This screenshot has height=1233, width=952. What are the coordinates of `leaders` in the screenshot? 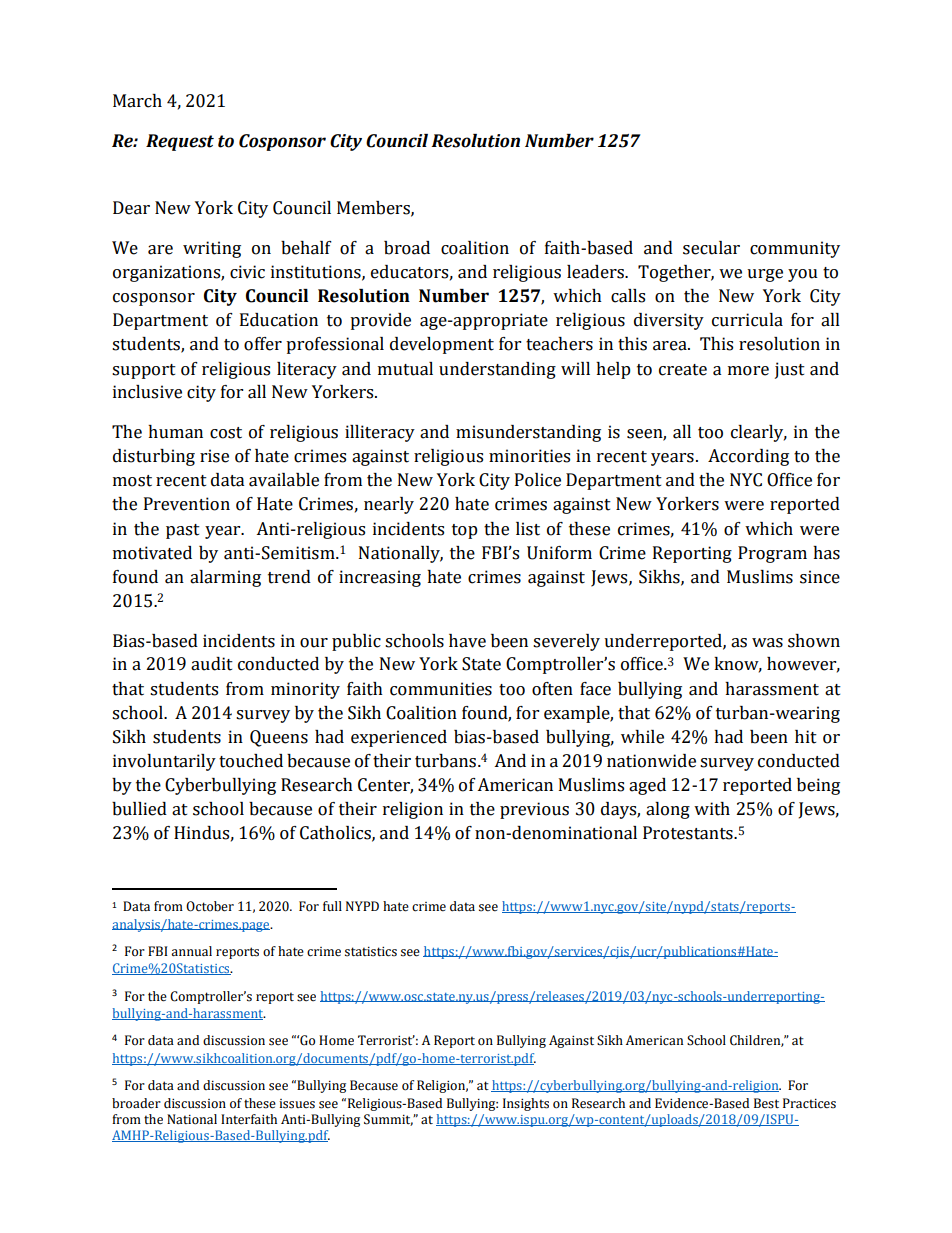 It's located at (596, 272).
